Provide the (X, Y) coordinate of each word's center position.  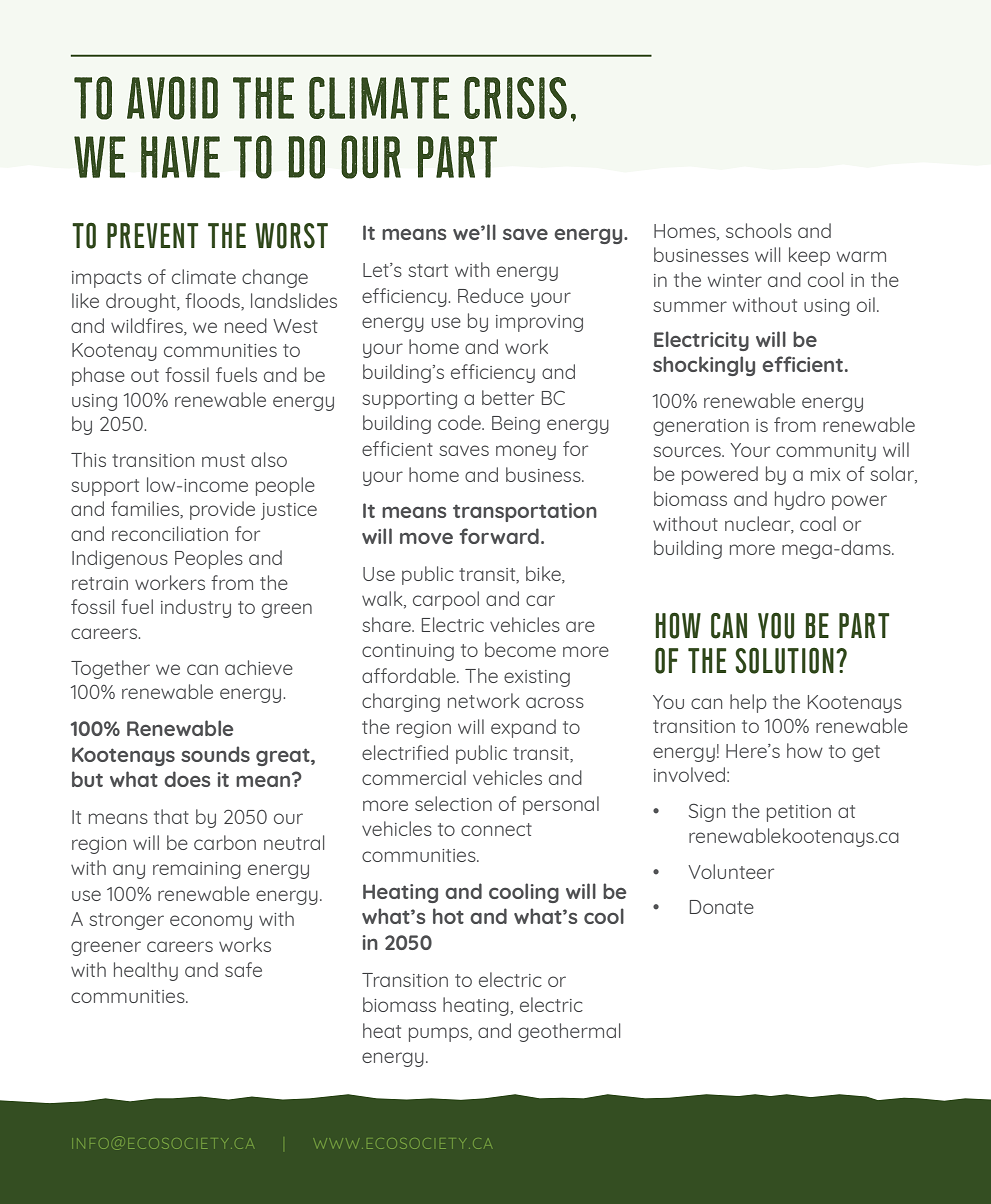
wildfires (148, 326)
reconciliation (170, 533)
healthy (146, 971)
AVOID (172, 98)
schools (759, 230)
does (187, 779)
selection (453, 803)
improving (539, 323)
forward (499, 536)
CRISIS (515, 98)
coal (818, 523)
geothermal (569, 1032)
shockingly (704, 366)
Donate (722, 907)
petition (799, 813)
